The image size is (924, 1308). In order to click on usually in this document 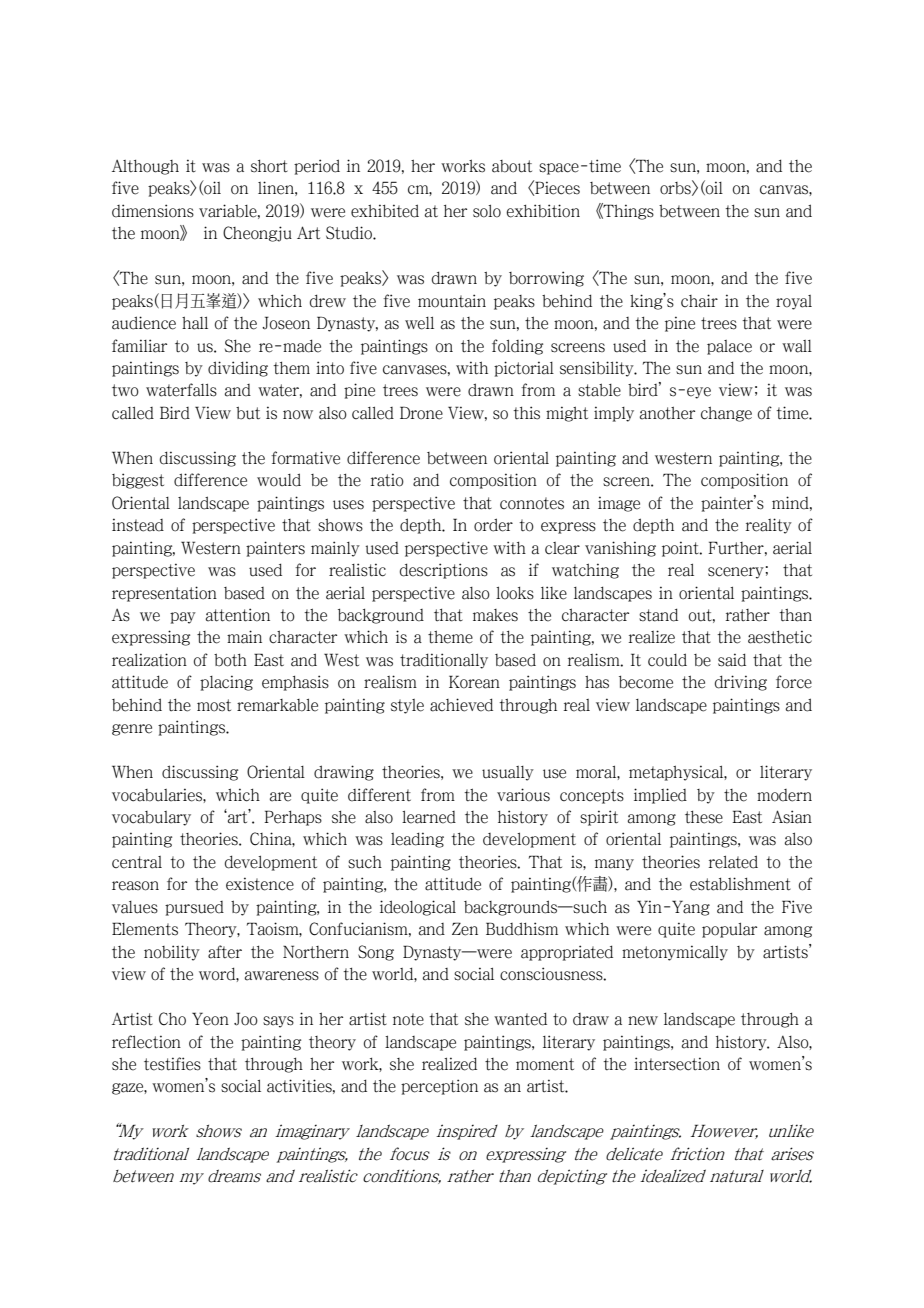, I will do `click(508, 773)`.
